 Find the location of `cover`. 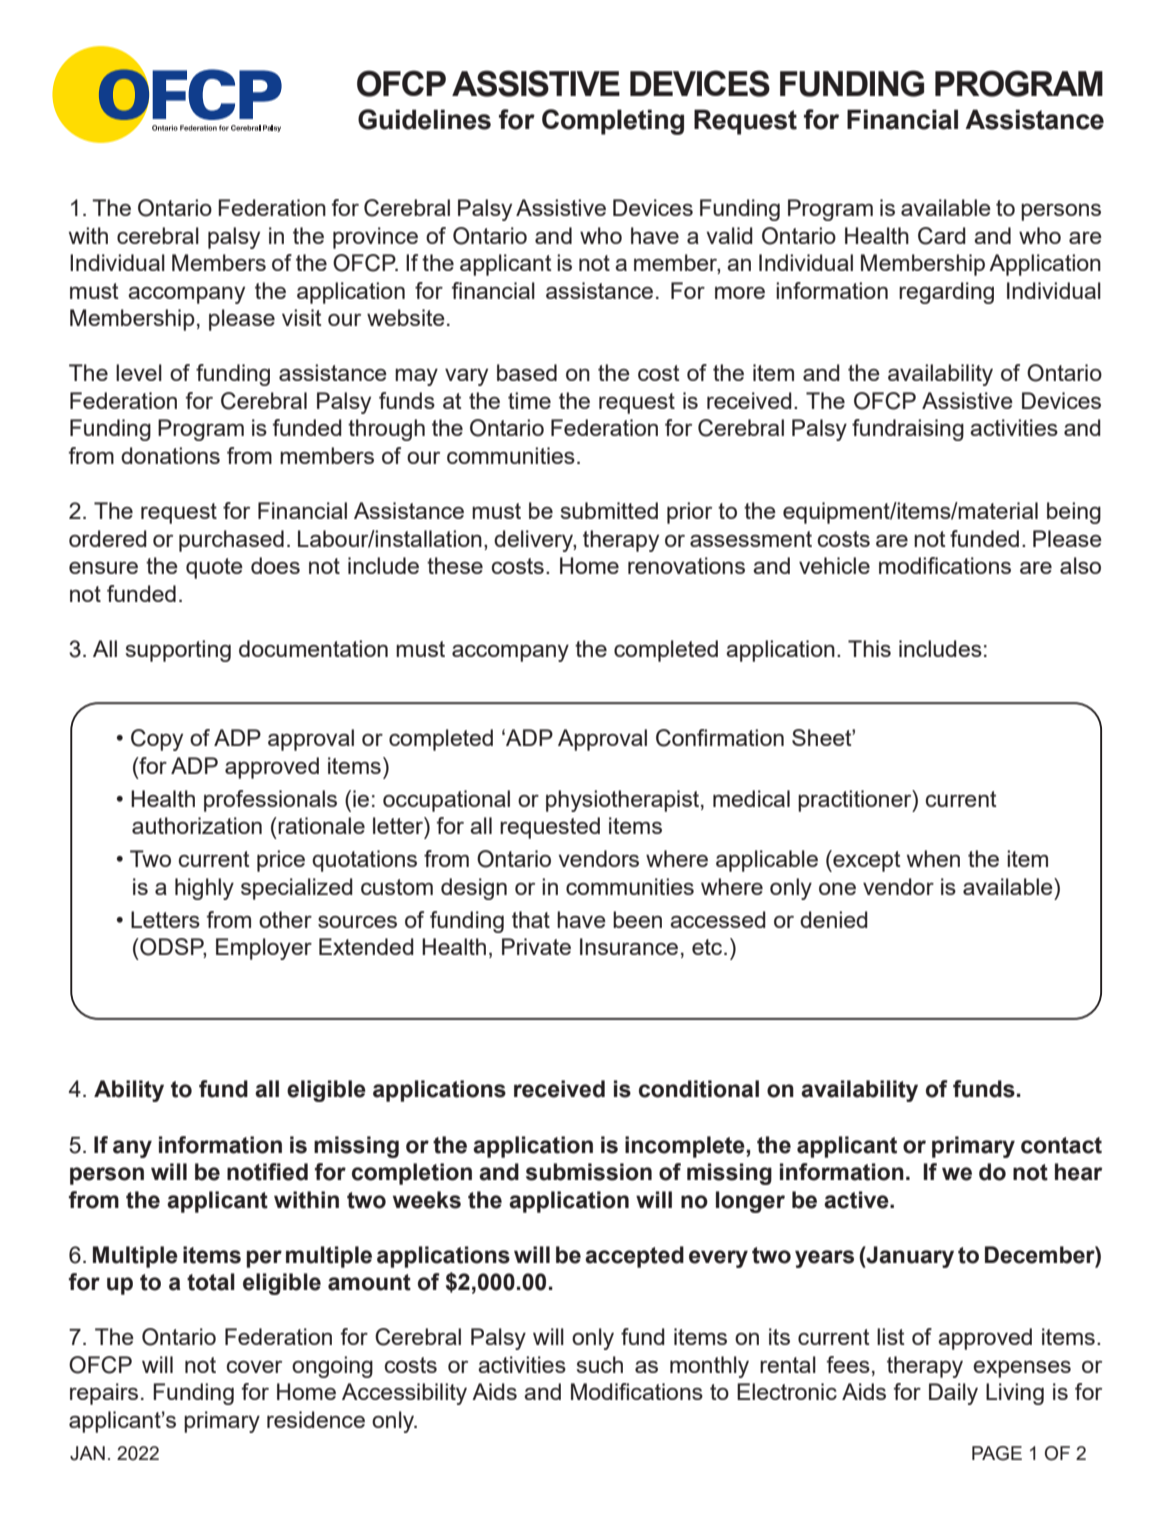

cover is located at coordinates (254, 1366).
